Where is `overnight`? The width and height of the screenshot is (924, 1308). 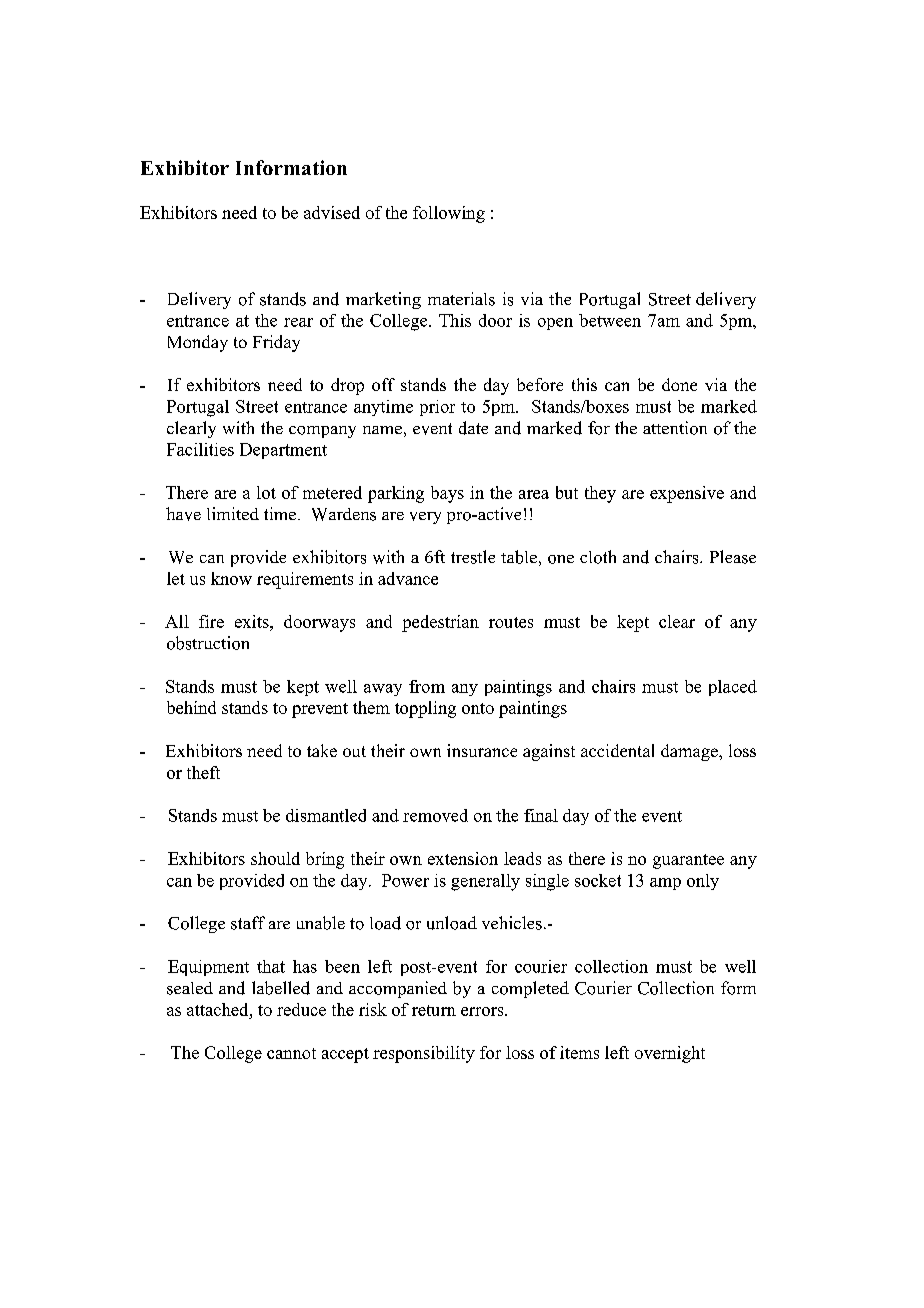
overnight is located at coordinates (670, 1054).
